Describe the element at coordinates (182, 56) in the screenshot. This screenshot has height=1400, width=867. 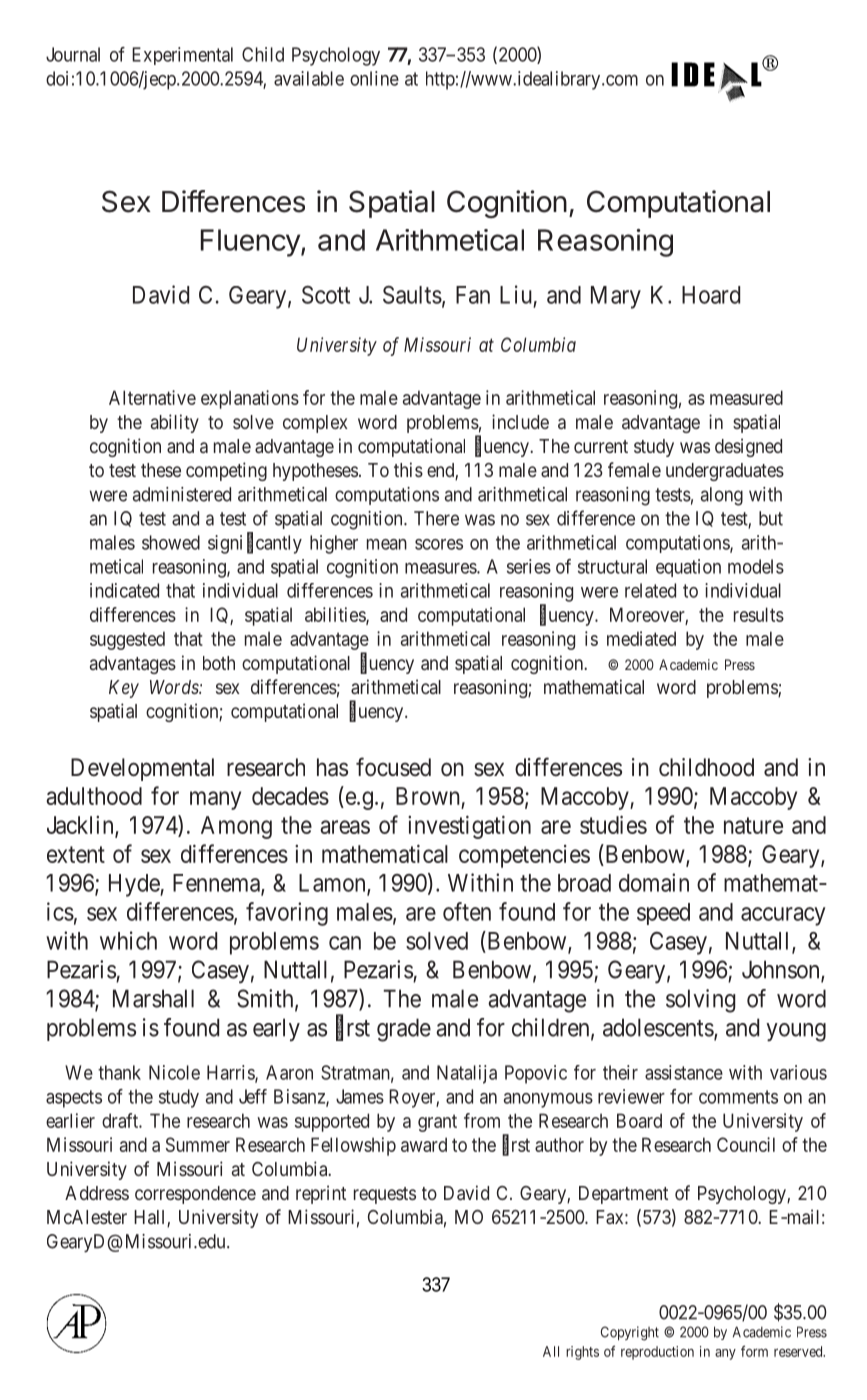
I see `Experimental` at that location.
